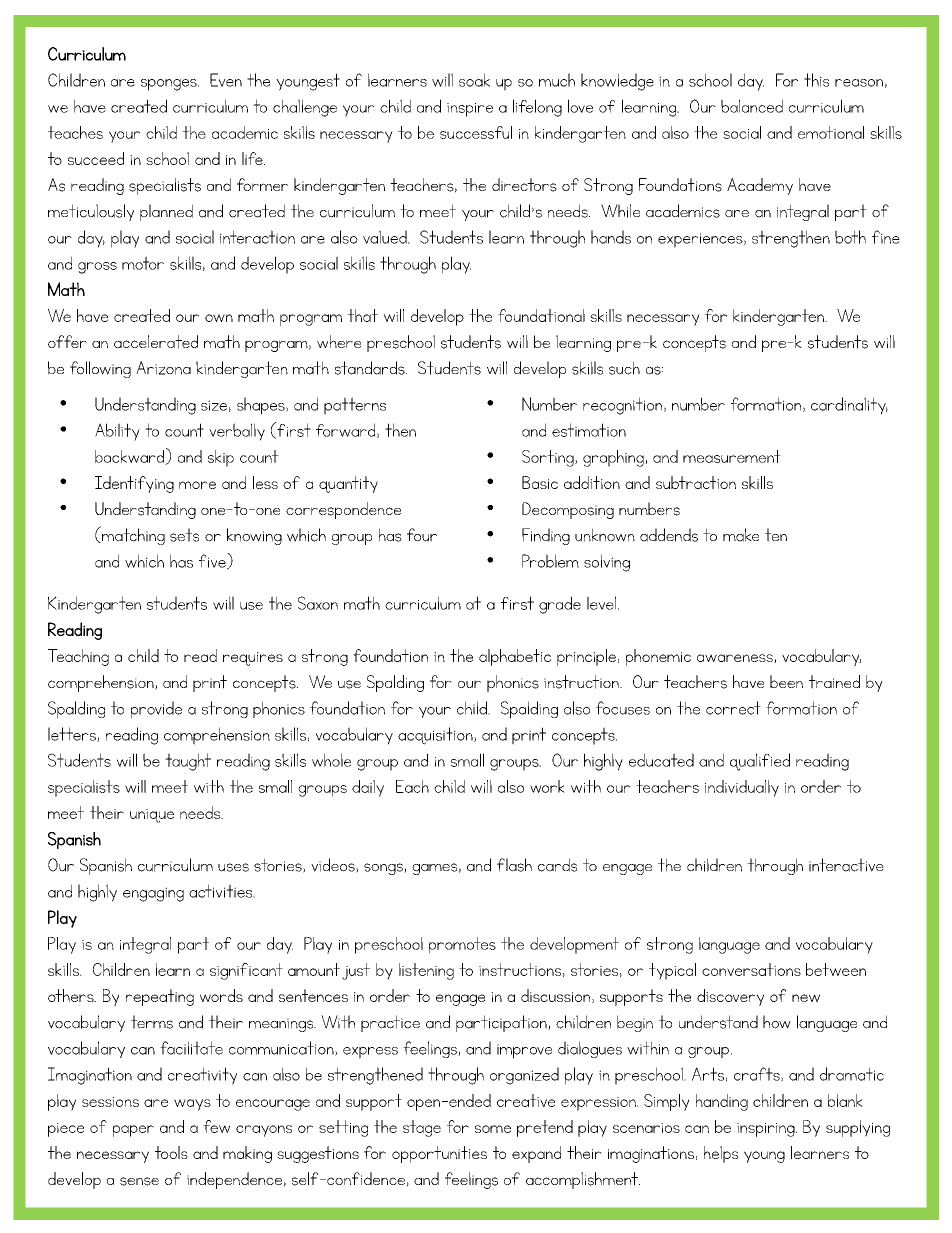 The image size is (952, 1233). Describe the element at coordinates (515, 657) in the screenshot. I see `alphabetic` at that location.
